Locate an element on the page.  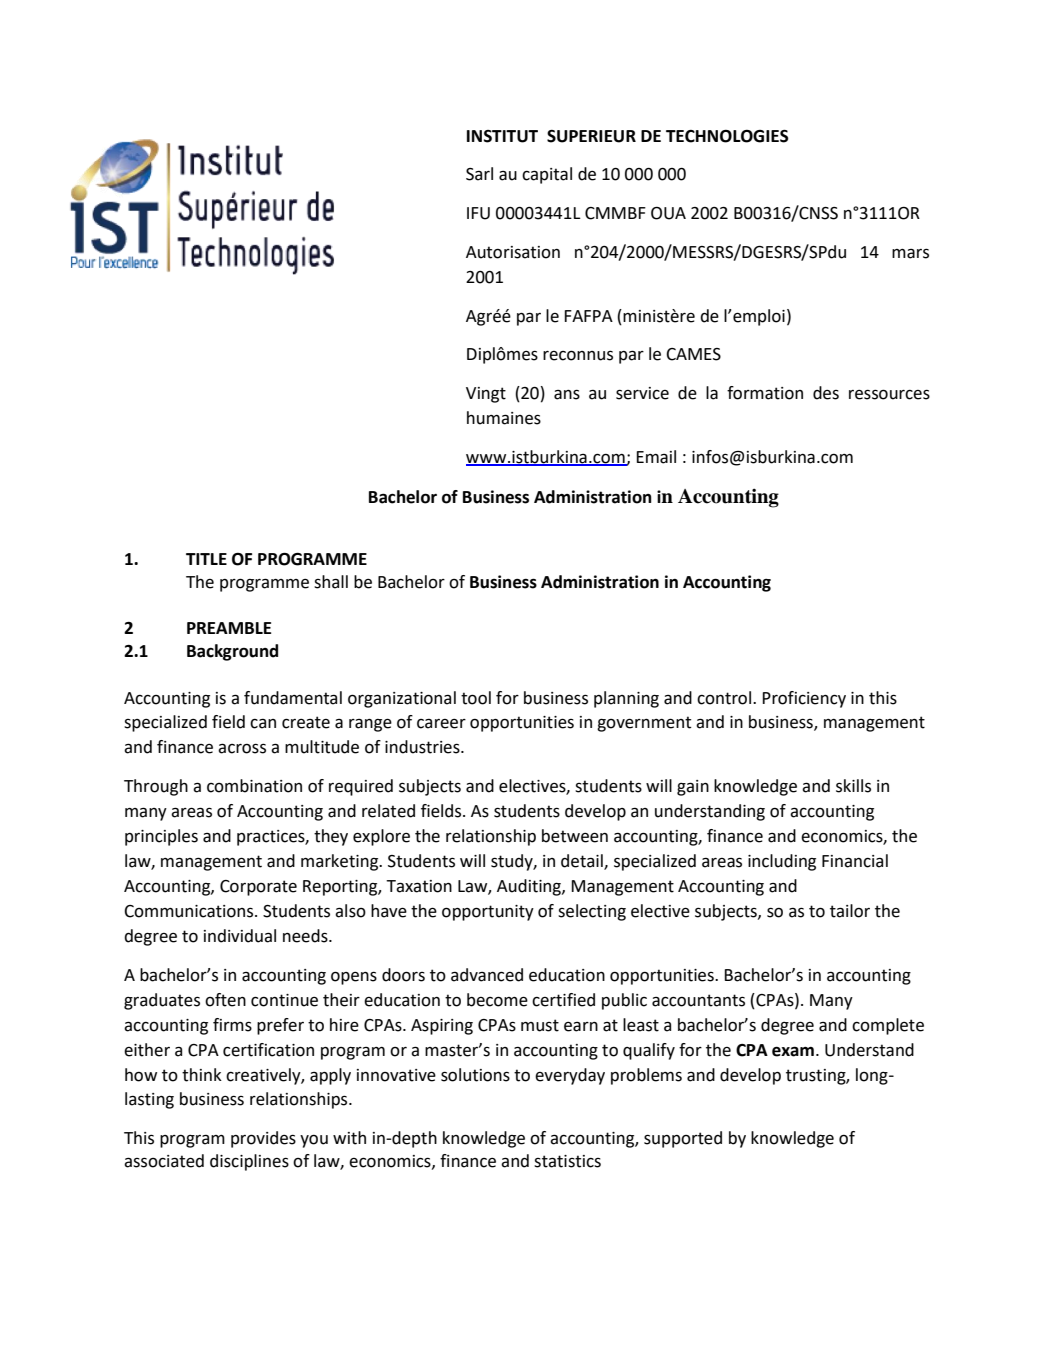
TITLE is located at coordinates (206, 559).
